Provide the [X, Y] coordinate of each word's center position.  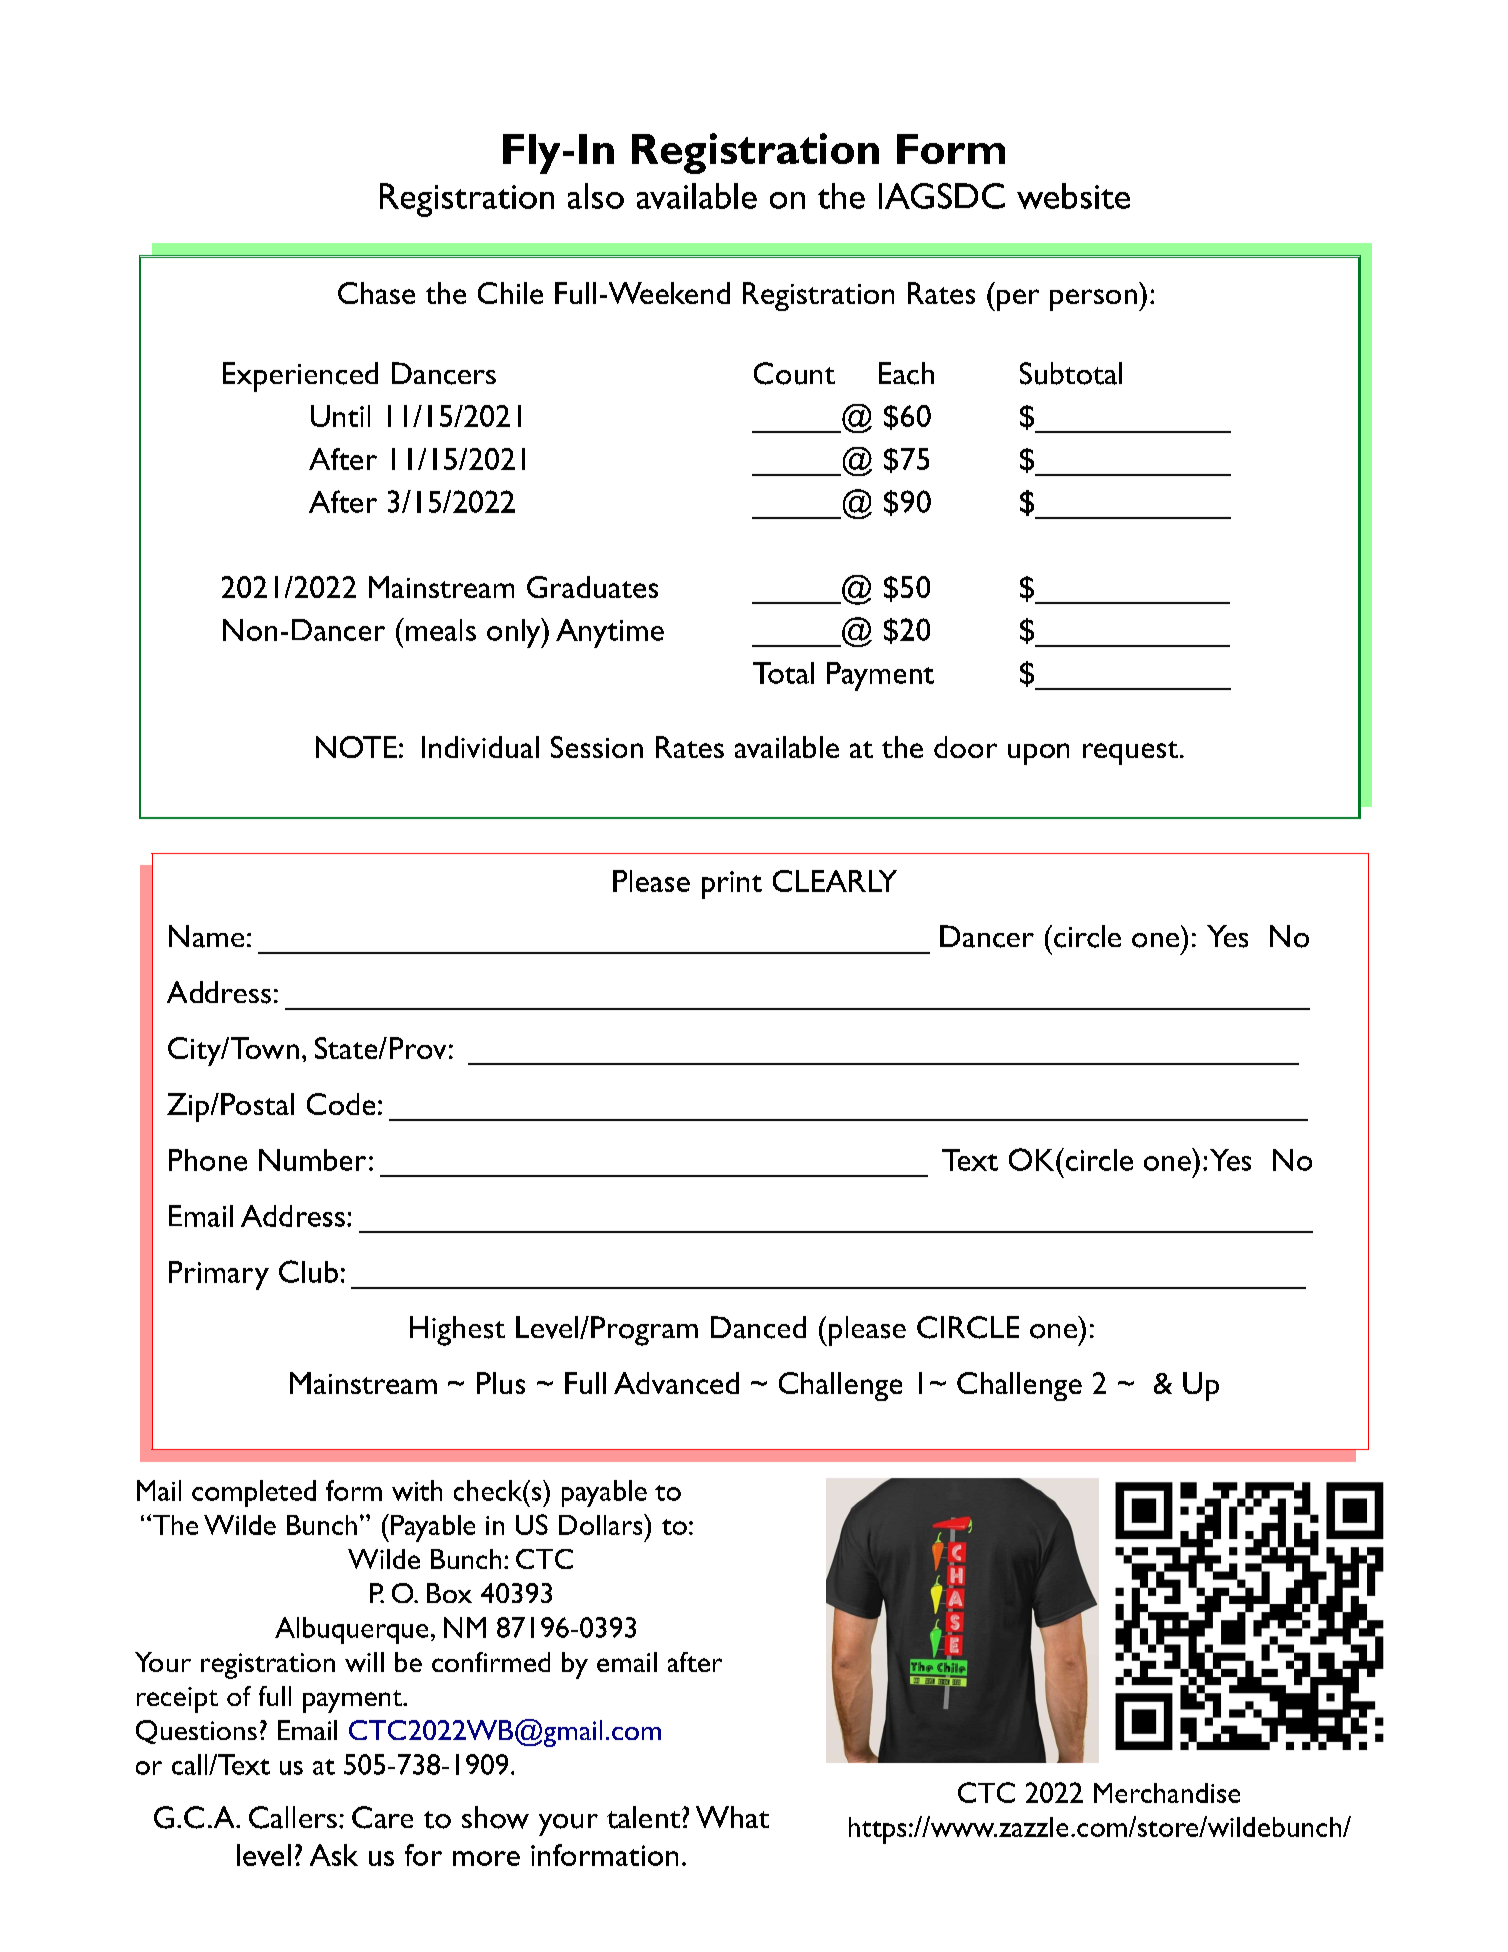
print [732, 885]
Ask [334, 1855]
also [596, 196]
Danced [758, 1327]
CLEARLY [835, 881]
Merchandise [1167, 1793]
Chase [376, 293]
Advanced [676, 1383]
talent [645, 1817]
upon [1038, 754]
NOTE [356, 747]
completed [254, 1493]
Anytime [610, 633]
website [1073, 196]
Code [341, 1104]
